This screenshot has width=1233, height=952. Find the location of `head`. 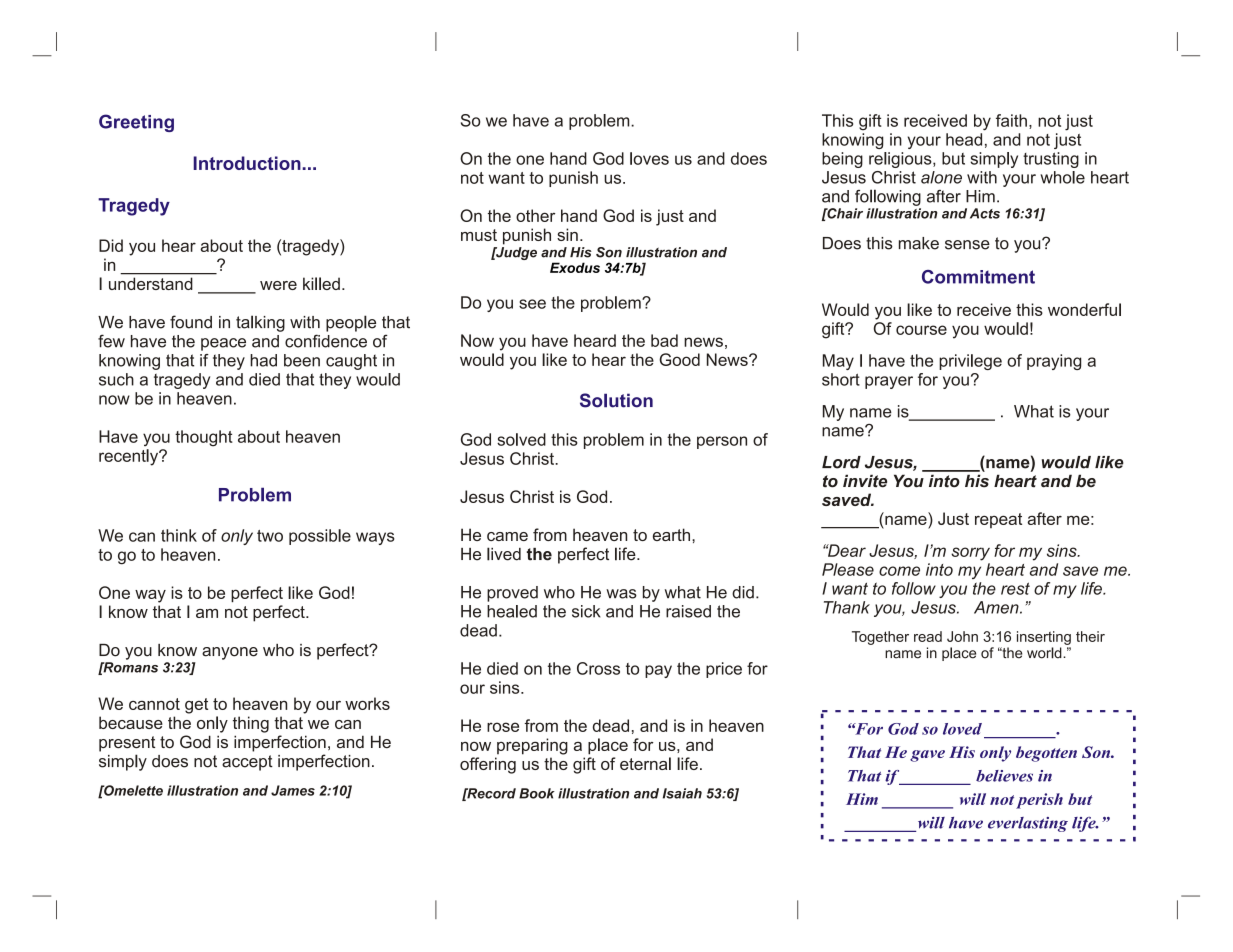

head is located at coordinates (964, 139).
